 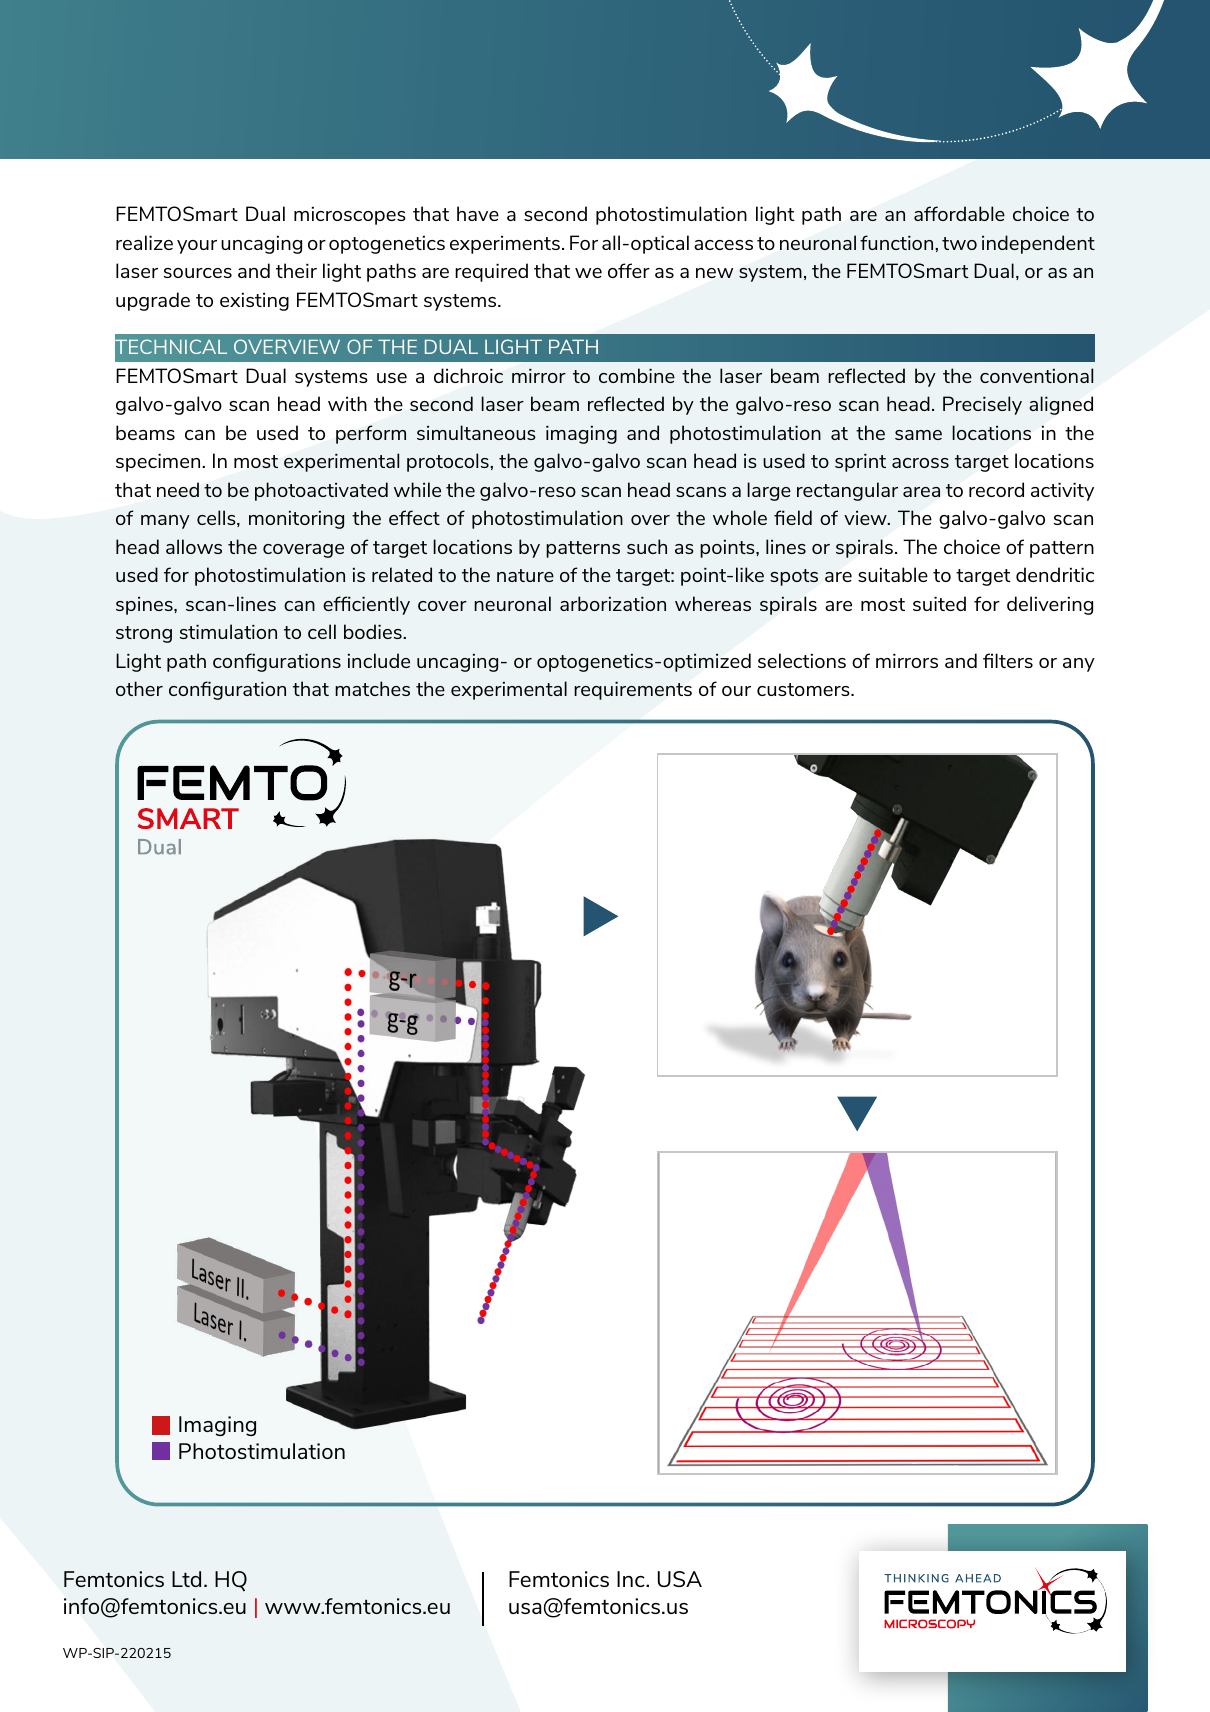 What do you see at coordinates (1008, 660) in the document?
I see `filters` at bounding box center [1008, 660].
